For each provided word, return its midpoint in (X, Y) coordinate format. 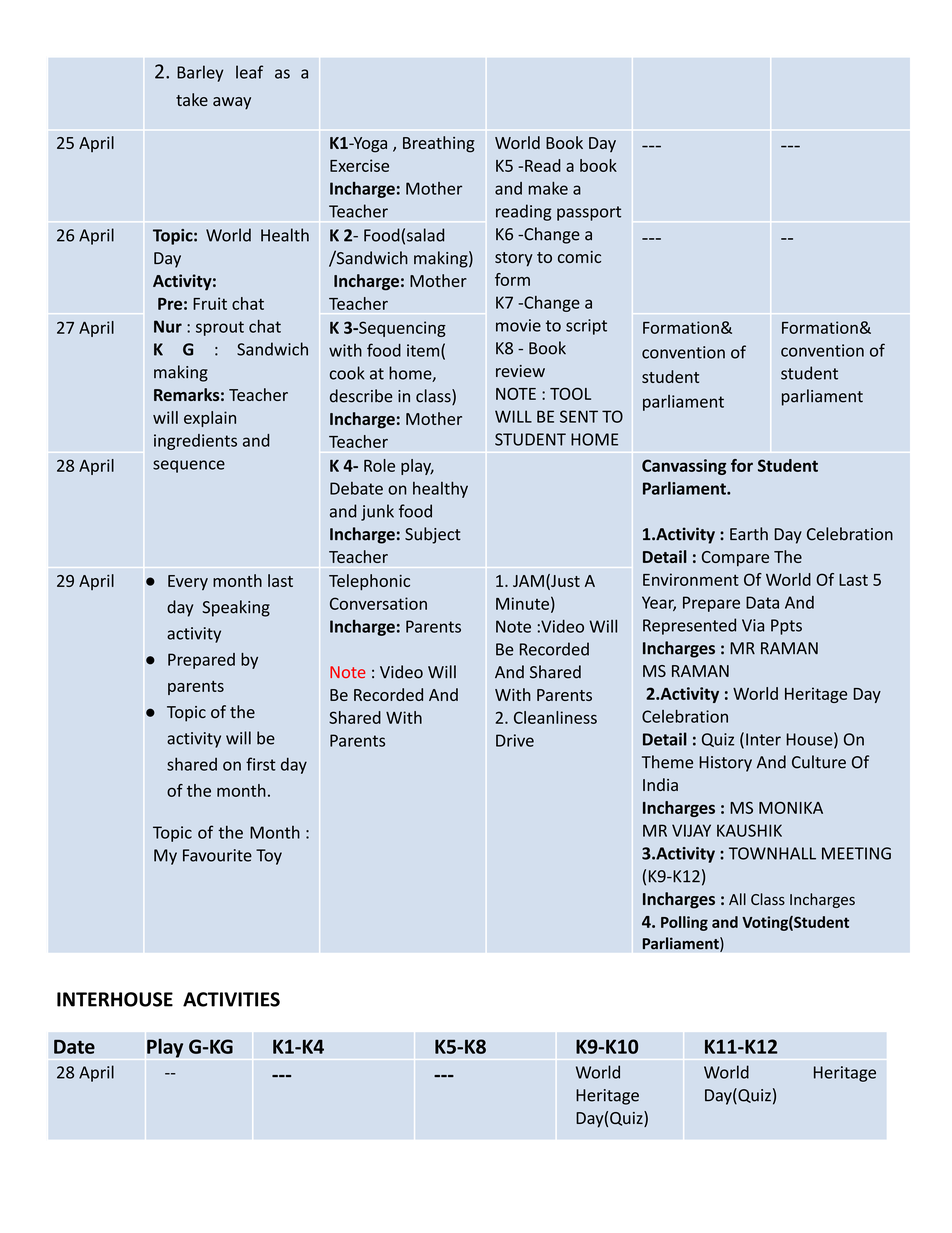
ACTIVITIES (231, 999)
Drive (515, 740)
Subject (433, 535)
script (586, 327)
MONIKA (791, 807)
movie (518, 325)
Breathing (439, 144)
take (192, 99)
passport (589, 213)
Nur (168, 326)
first (261, 764)
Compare (735, 558)
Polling (684, 923)
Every (188, 582)
